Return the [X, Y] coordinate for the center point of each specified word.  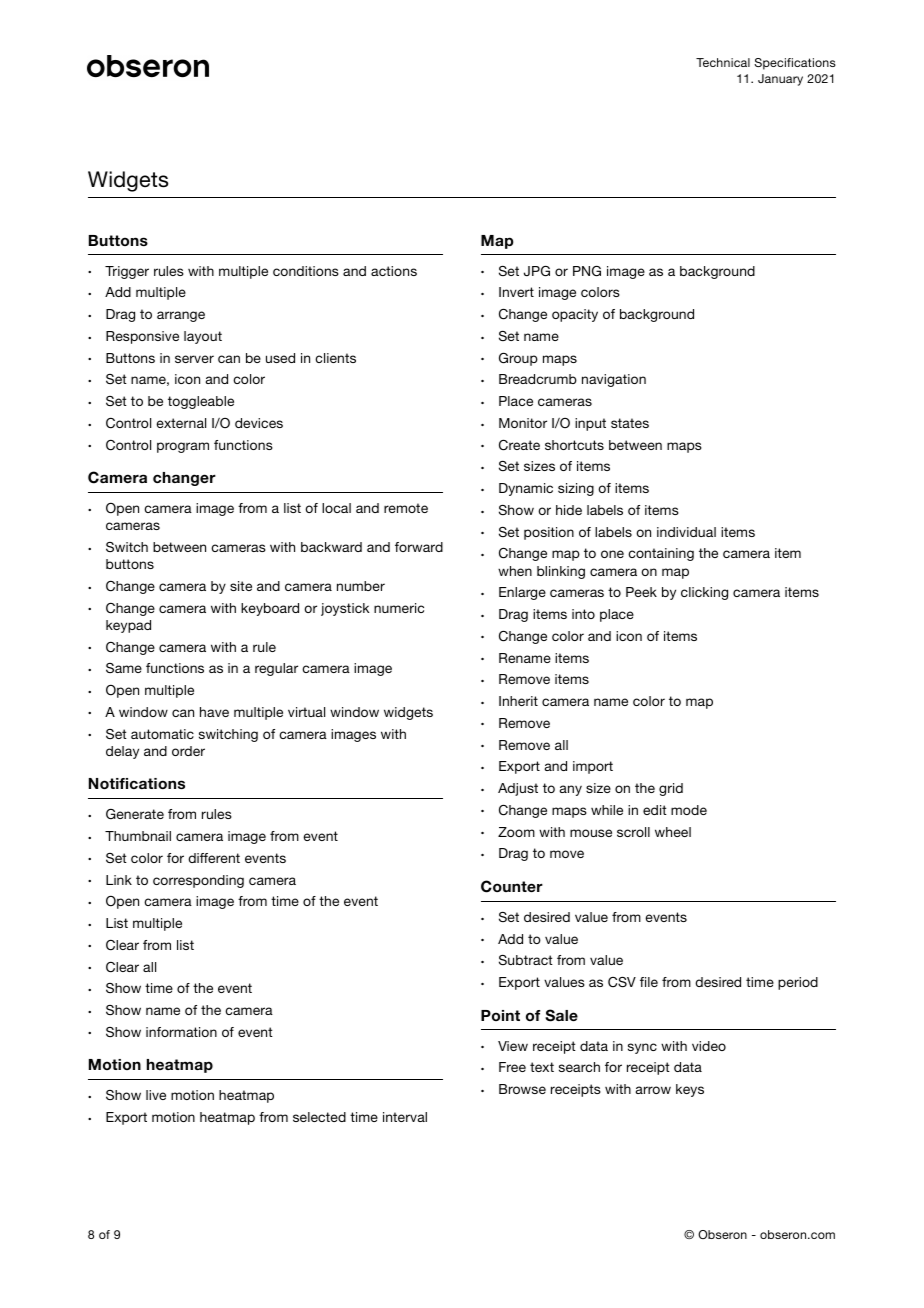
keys [690, 1090]
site [241, 586]
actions [394, 271]
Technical [723, 62]
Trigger [127, 272]
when [515, 571]
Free [512, 1067]
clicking [704, 593]
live [156, 1095]
